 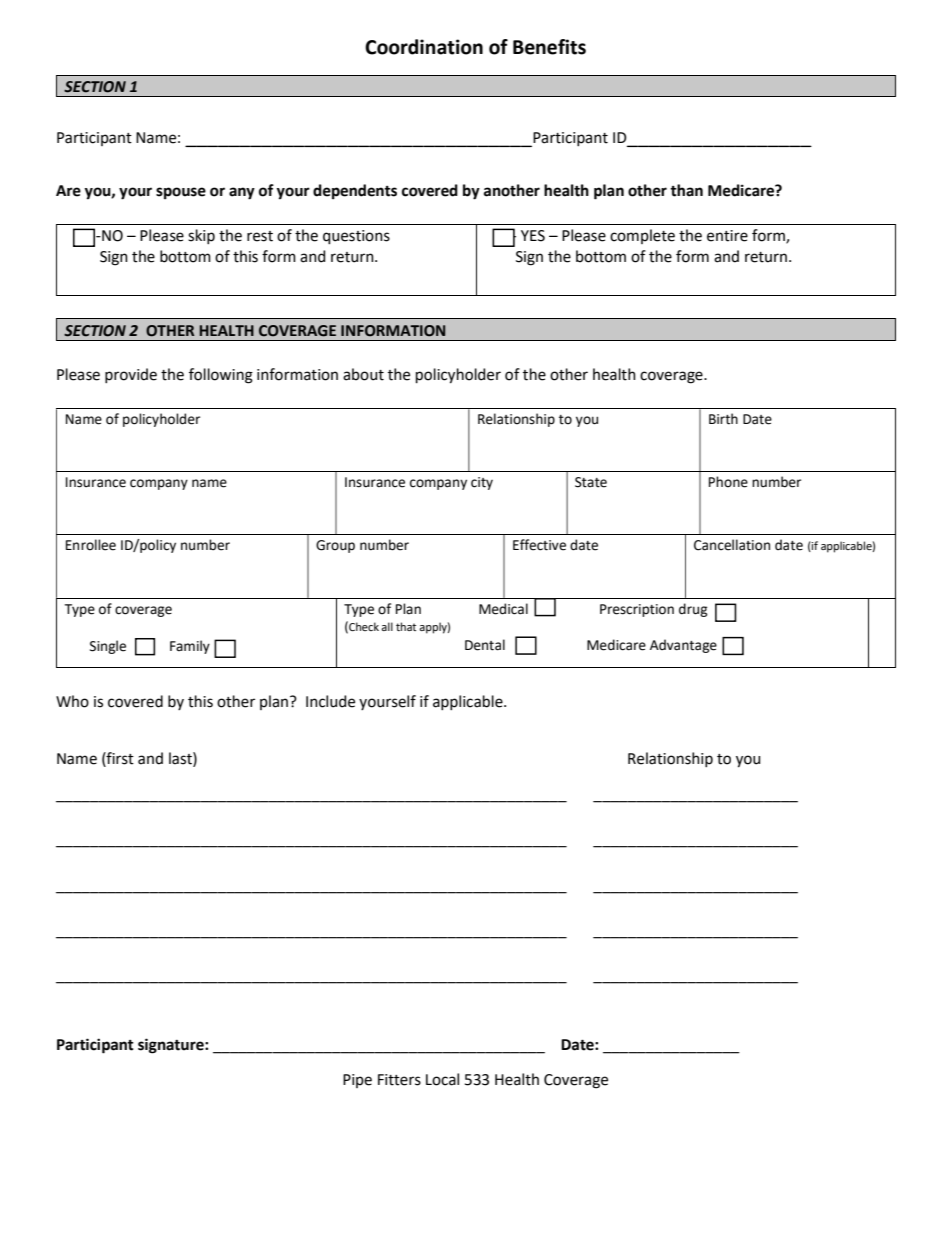 I want to click on Coordination, so click(x=424, y=47).
